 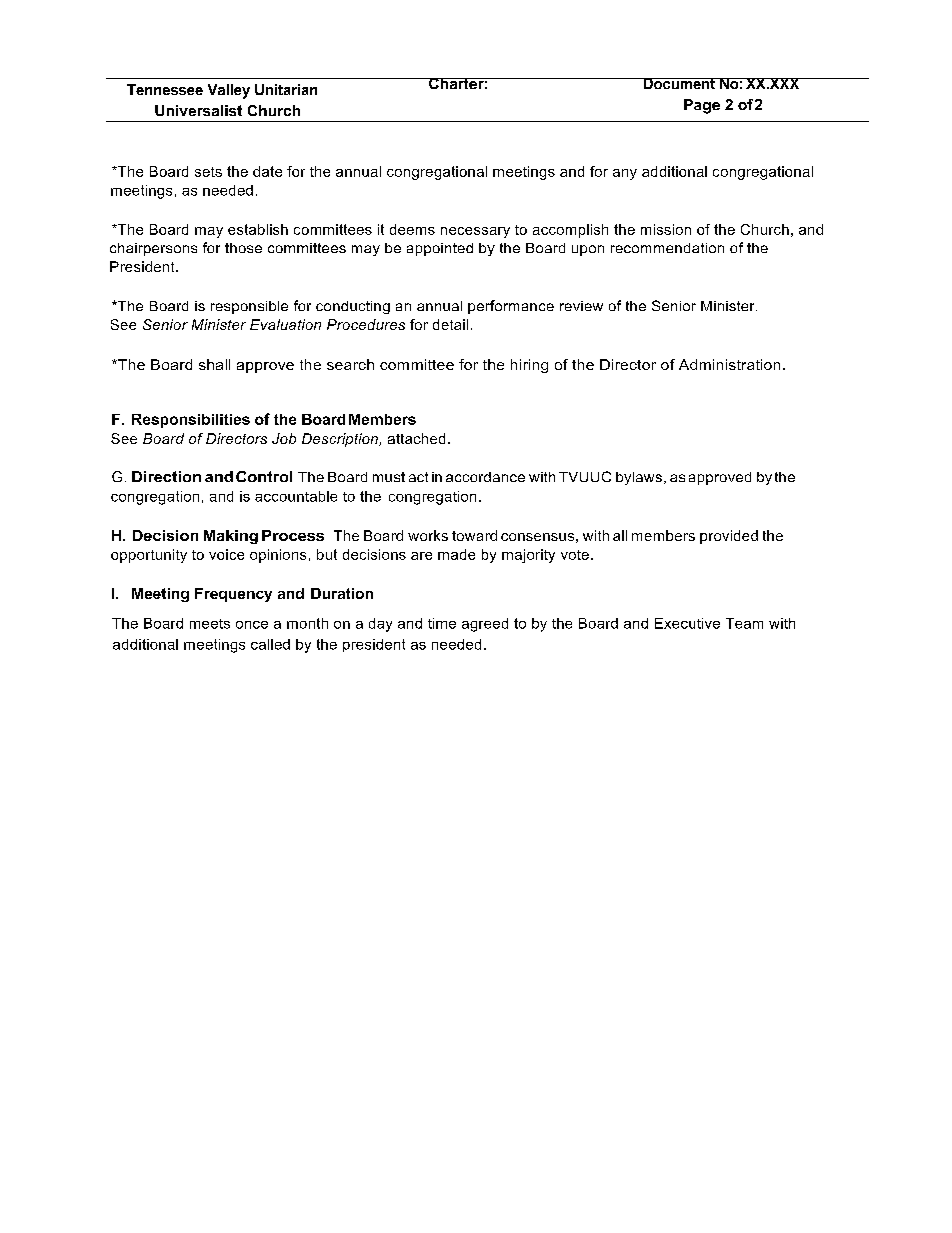 I want to click on act, so click(x=418, y=477).
